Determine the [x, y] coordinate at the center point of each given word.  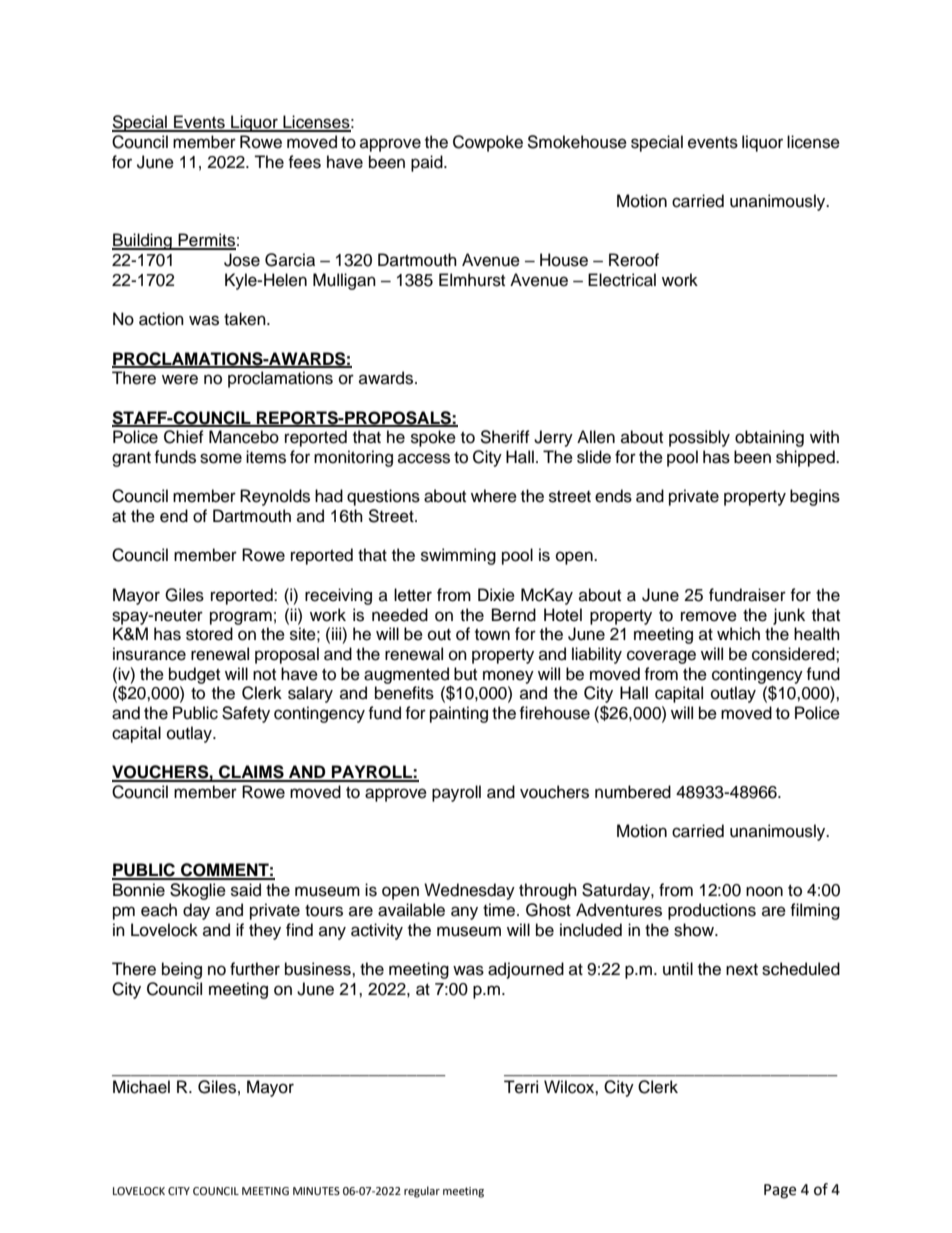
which [738, 634]
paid [428, 163]
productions [712, 911]
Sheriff [505, 437]
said [246, 890]
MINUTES [316, 1191]
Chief [184, 437]
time [499, 910]
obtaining [769, 438]
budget [194, 675]
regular [422, 1192]
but [465, 674]
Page [780, 1191]
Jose [242, 260]
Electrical [622, 280]
